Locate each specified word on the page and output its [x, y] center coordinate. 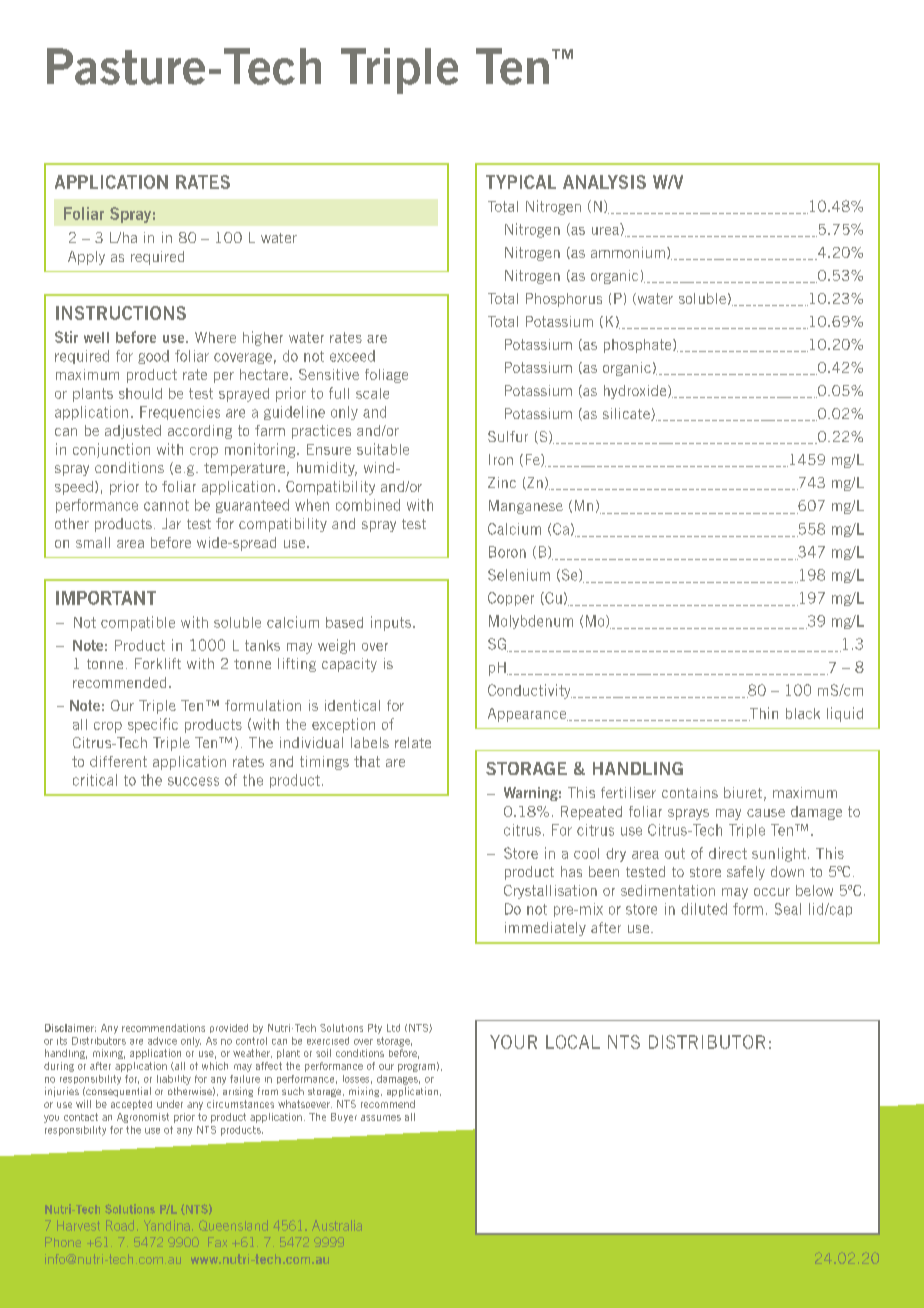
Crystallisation [550, 892]
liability [174, 1080]
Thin [763, 714]
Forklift [158, 663]
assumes [381, 1118]
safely [746, 873]
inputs [392, 623]
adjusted [133, 432]
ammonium [628, 252]
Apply [86, 258]
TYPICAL [521, 182]
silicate [627, 414]
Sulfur [508, 436]
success [193, 781]
